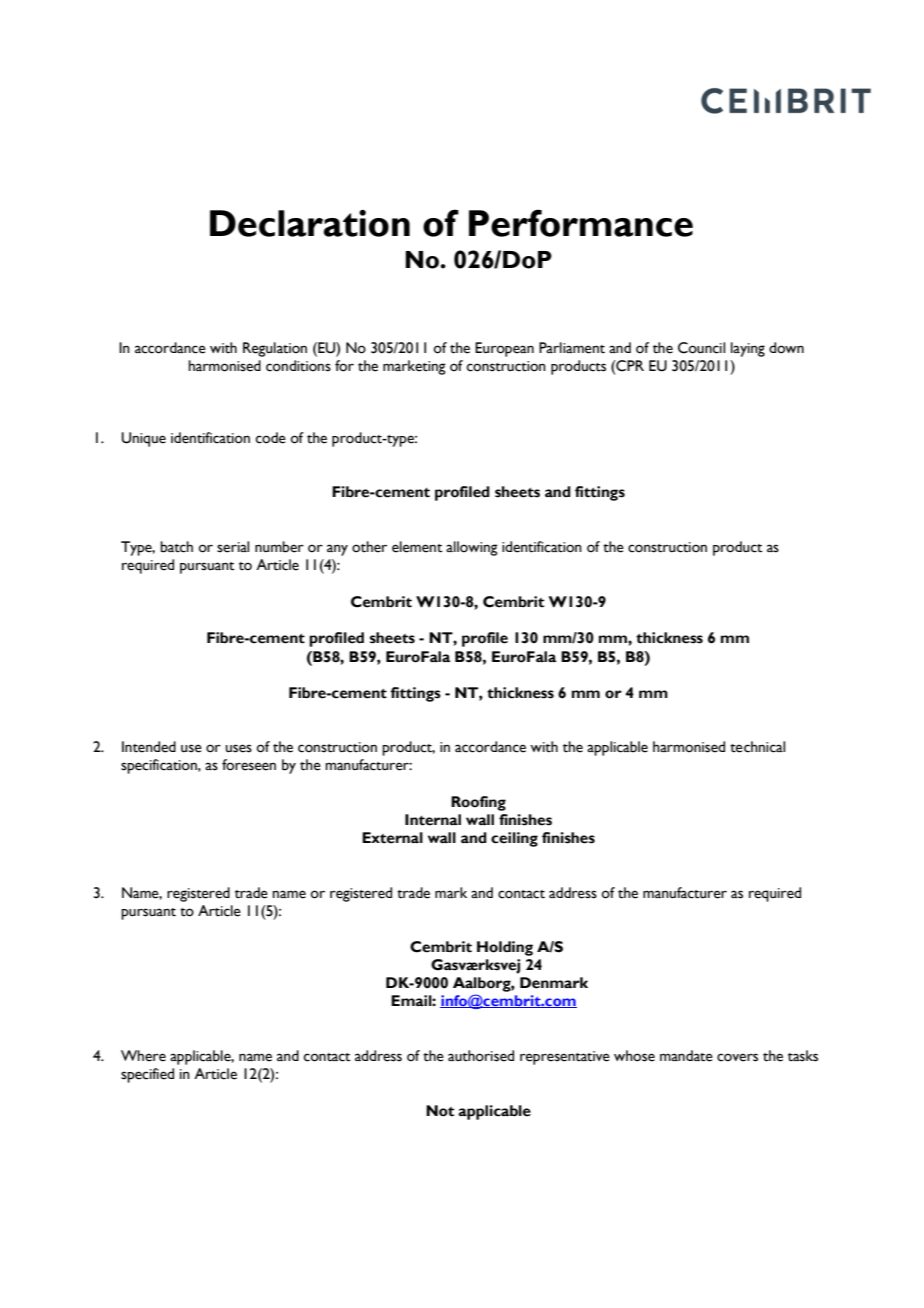 The height and width of the image is (1308, 924). What do you see at coordinates (581, 223) in the image?
I see `Performance` at bounding box center [581, 223].
